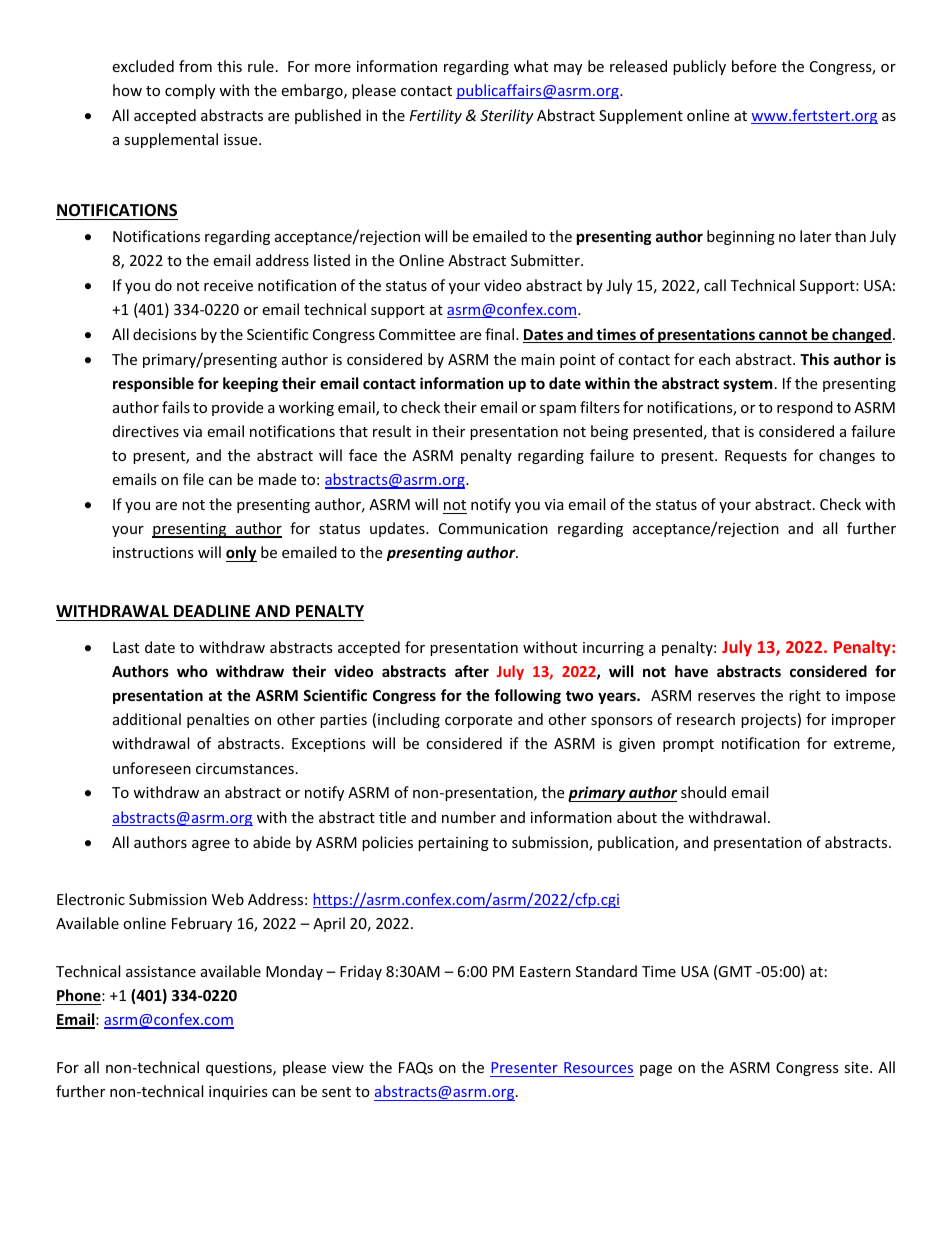 The height and width of the screenshot is (1233, 952). What do you see at coordinates (501, 334) in the screenshot?
I see `final` at bounding box center [501, 334].
